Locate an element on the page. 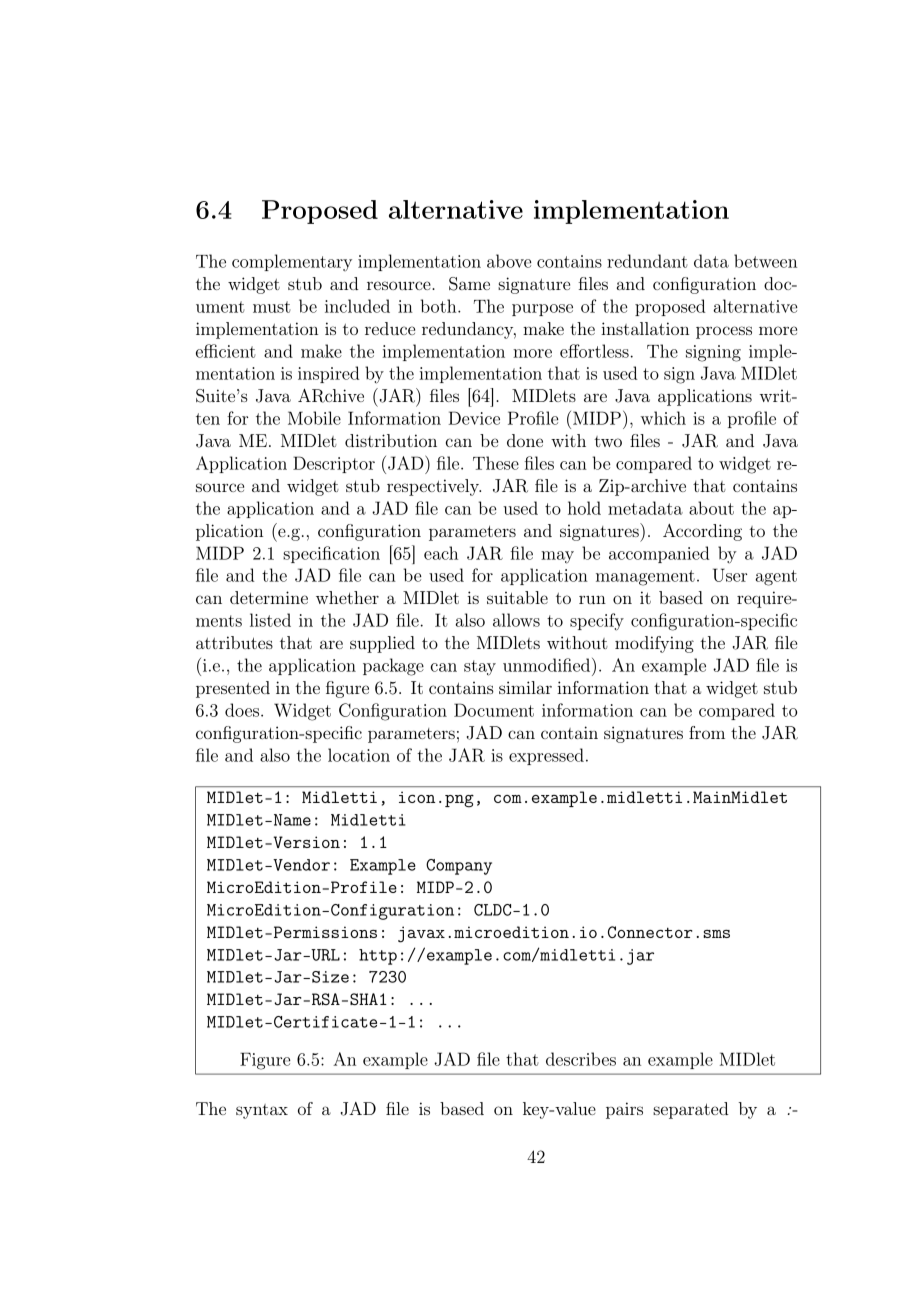 Image resolution: width=924 pixels, height=1308 pixels. separated is located at coordinates (691, 1110).
